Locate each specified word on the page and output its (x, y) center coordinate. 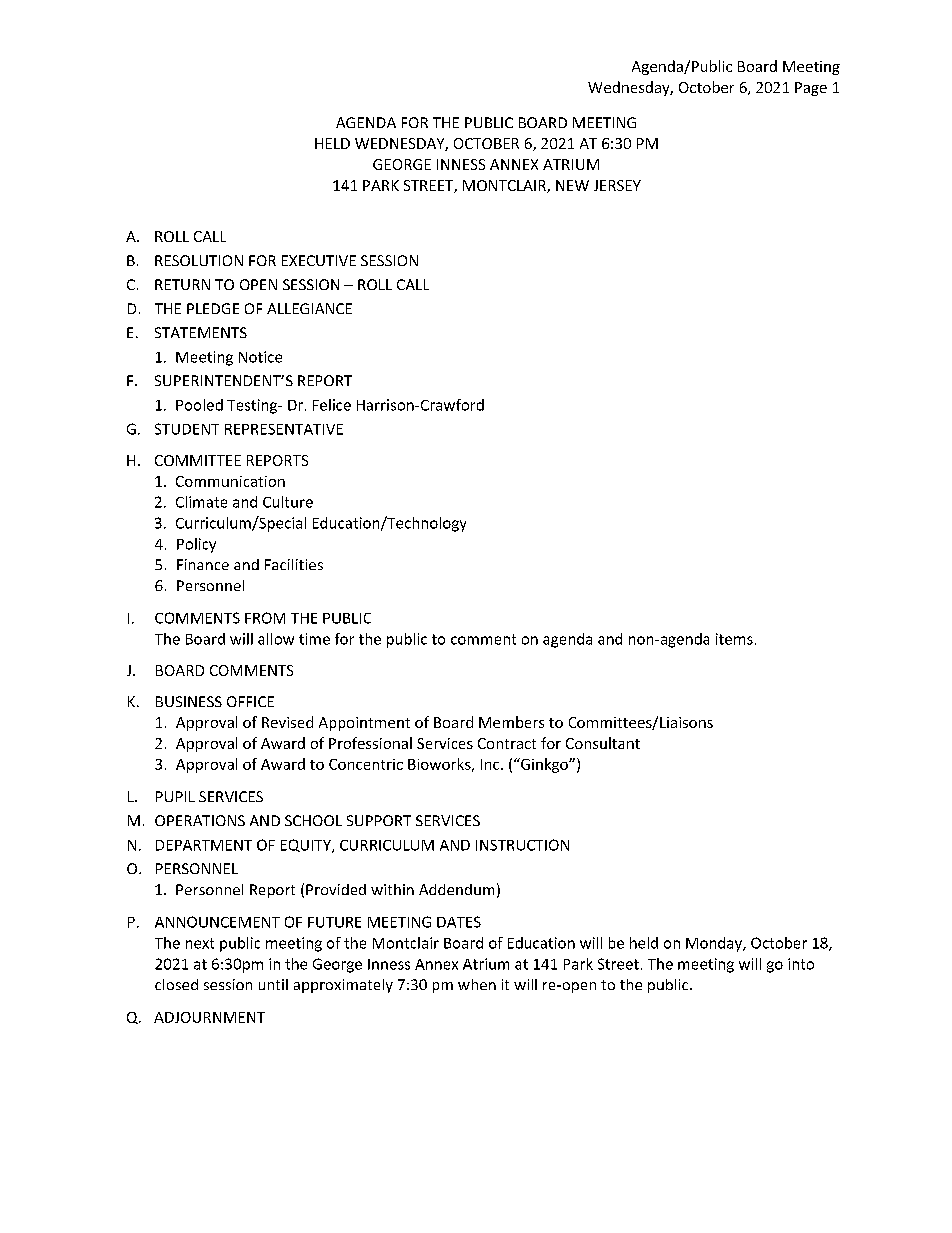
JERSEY (617, 185)
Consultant (603, 743)
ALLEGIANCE (309, 308)
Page (811, 89)
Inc (491, 764)
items (734, 639)
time (314, 639)
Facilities (294, 564)
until (273, 984)
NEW (572, 185)
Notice (260, 357)
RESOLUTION (199, 260)
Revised (287, 722)
